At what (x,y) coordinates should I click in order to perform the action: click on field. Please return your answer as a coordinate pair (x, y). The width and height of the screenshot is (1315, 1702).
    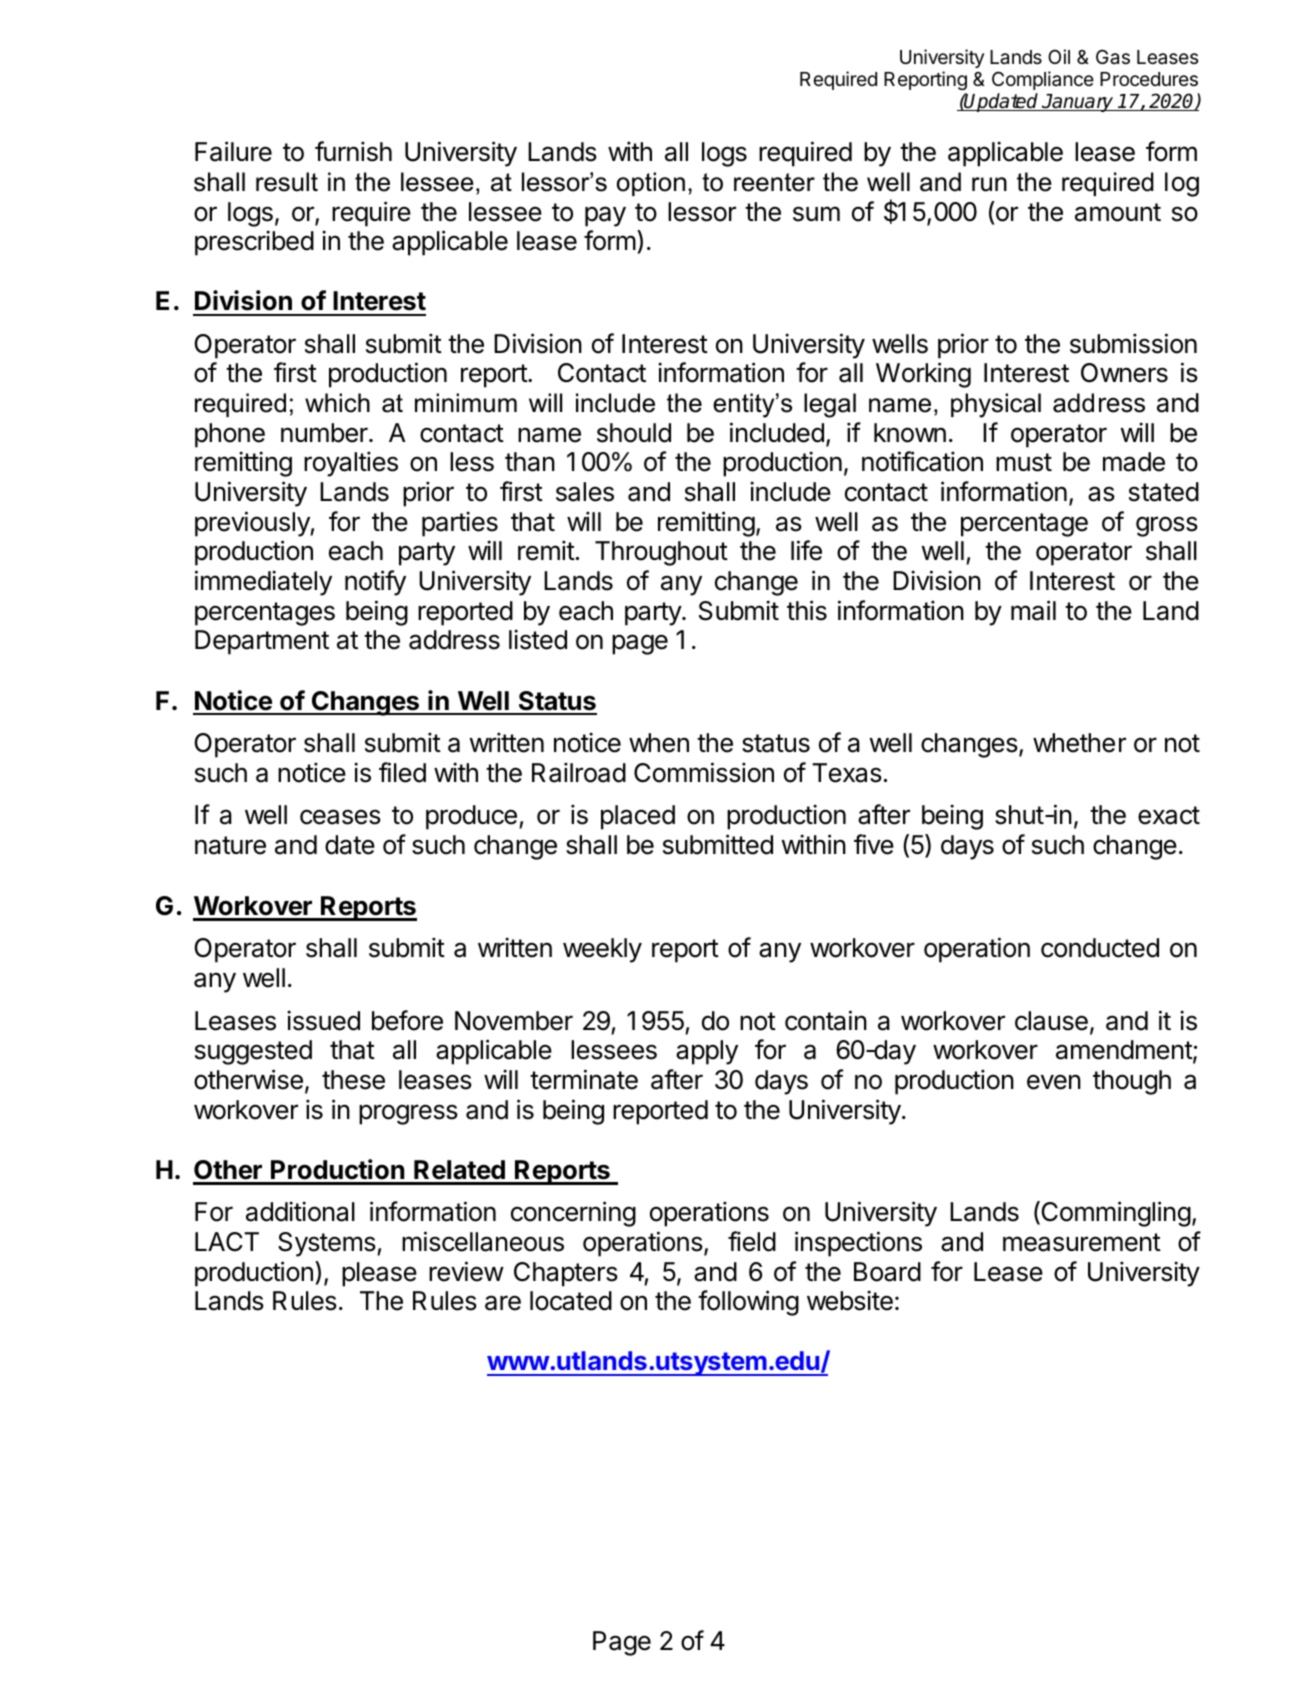
    Looking at the image, I should click on (752, 1241).
